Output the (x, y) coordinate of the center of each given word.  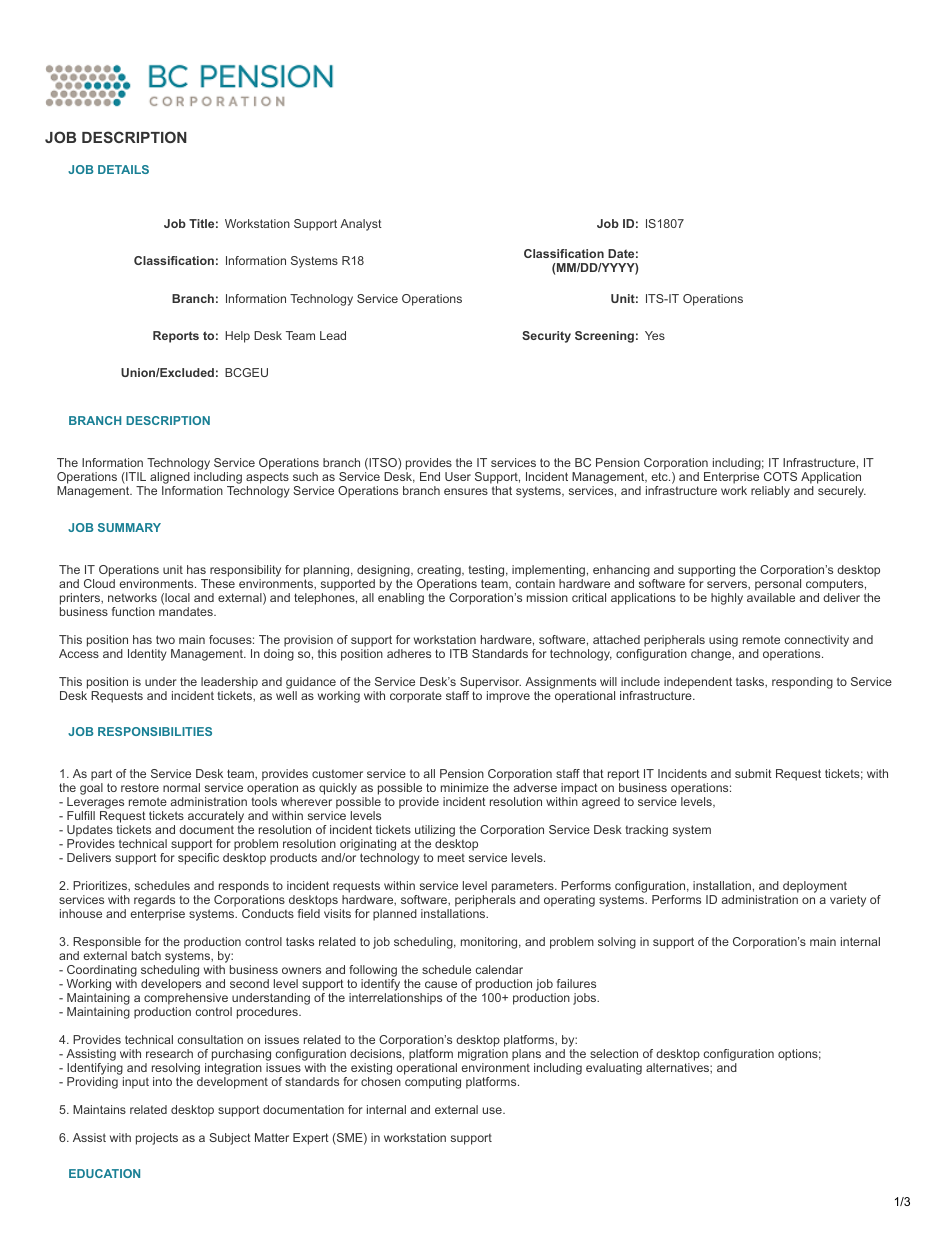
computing (433, 1083)
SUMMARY (129, 527)
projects (157, 1139)
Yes (655, 335)
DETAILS (123, 169)
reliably (770, 492)
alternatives (678, 1067)
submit (753, 773)
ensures (466, 491)
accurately (216, 818)
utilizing (436, 832)
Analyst (361, 225)
